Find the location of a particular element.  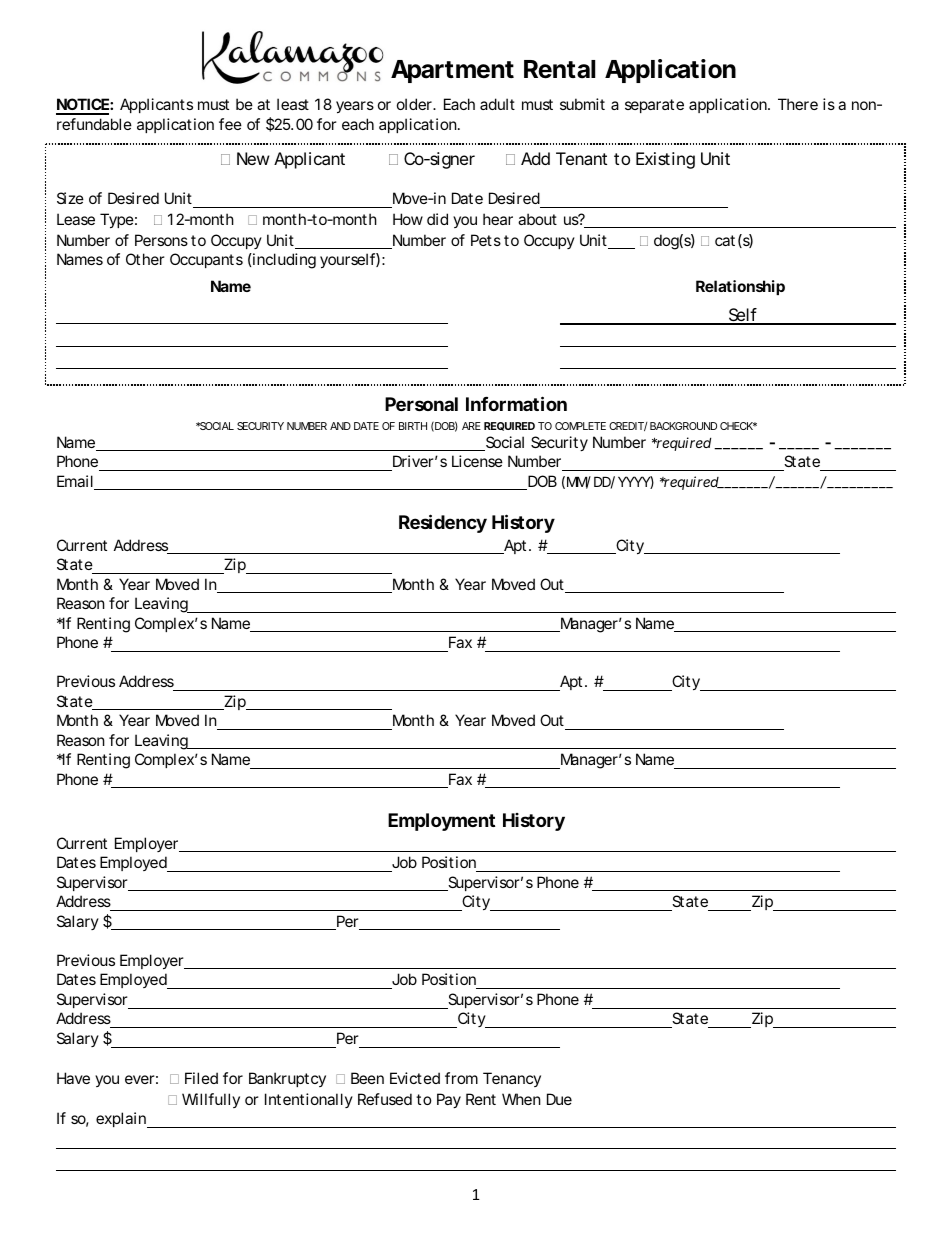

Email is located at coordinates (76, 482).
